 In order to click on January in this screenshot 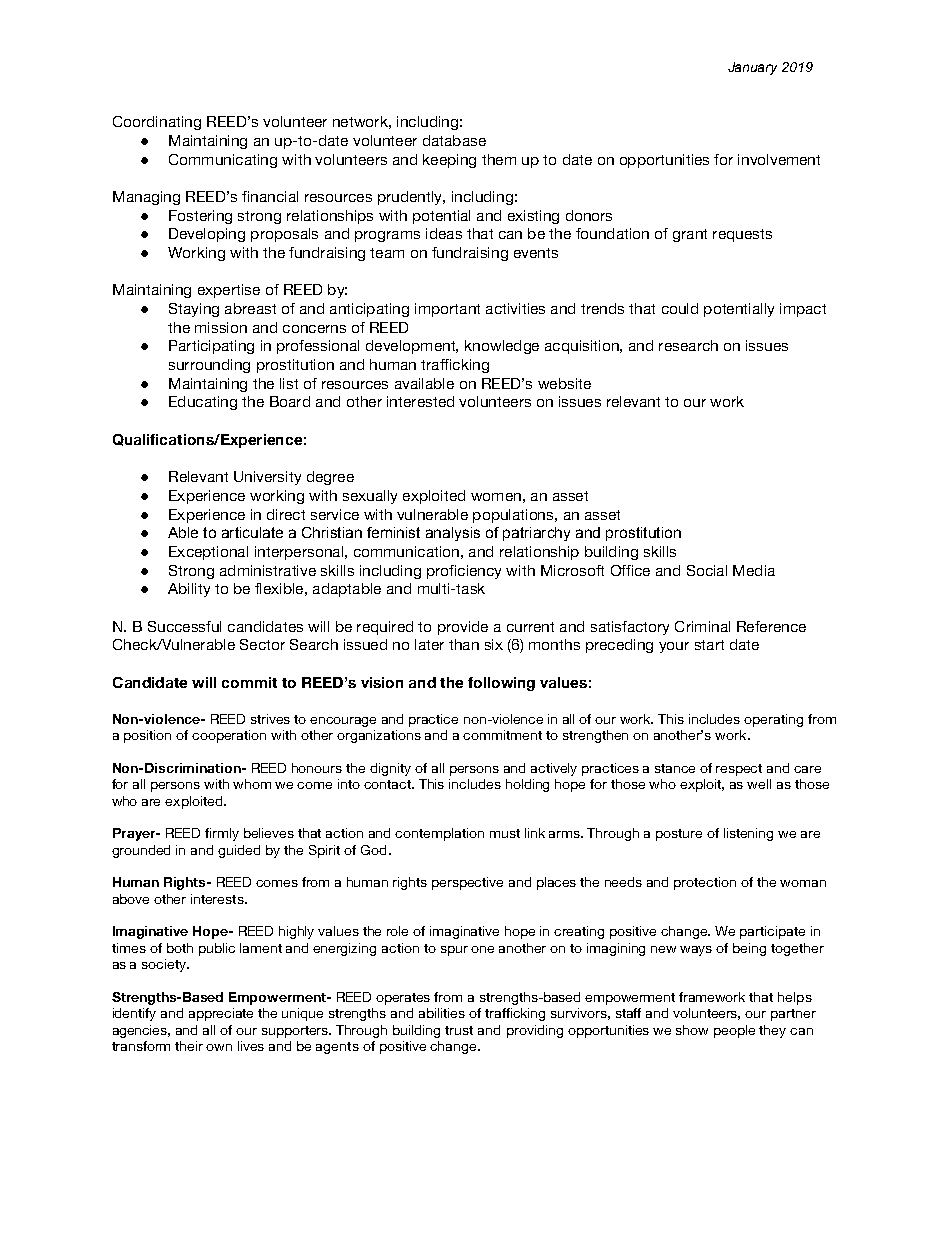, I will do `click(752, 68)`.
